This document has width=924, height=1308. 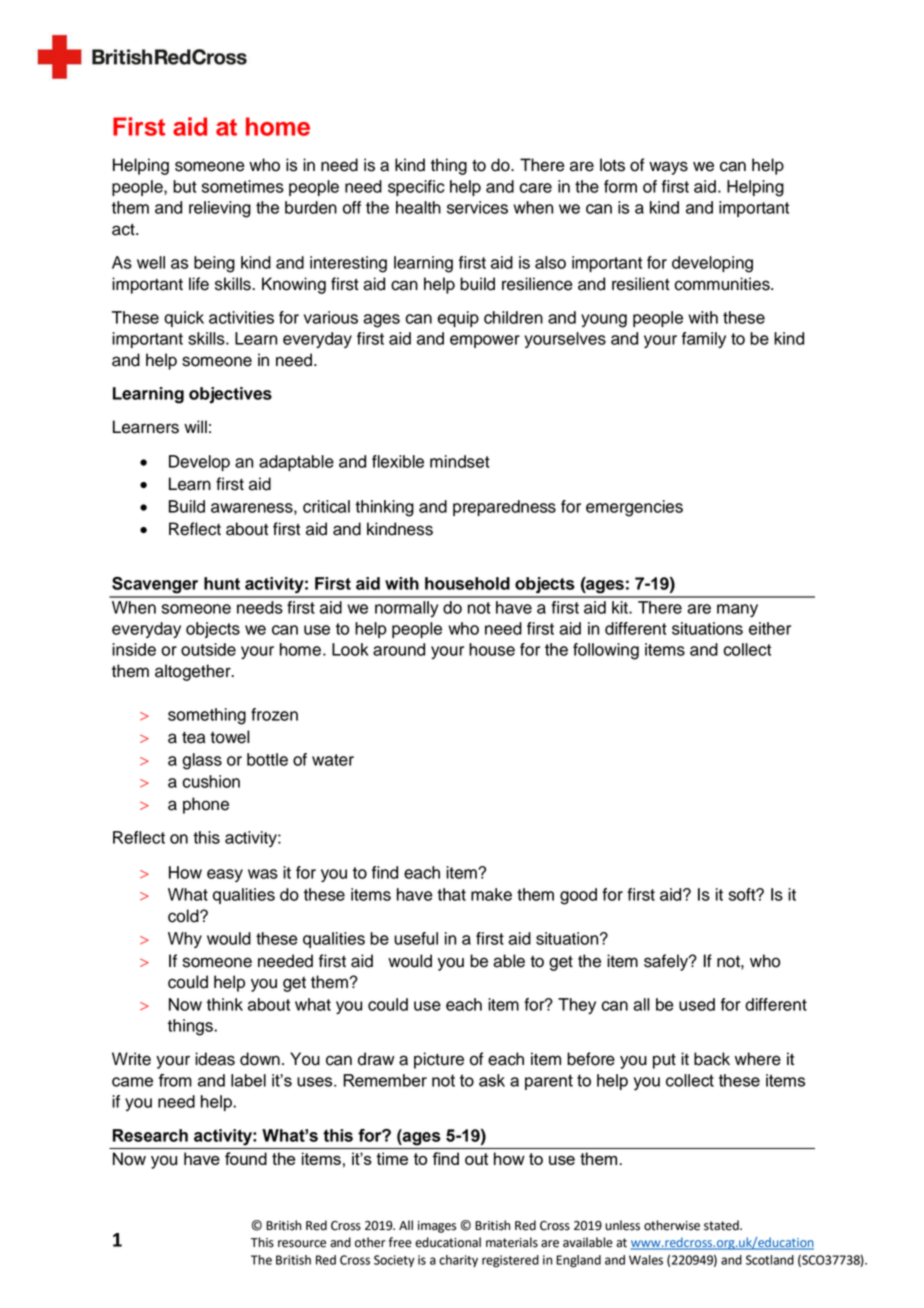 What do you see at coordinates (460, 461) in the document?
I see `mindset` at bounding box center [460, 461].
